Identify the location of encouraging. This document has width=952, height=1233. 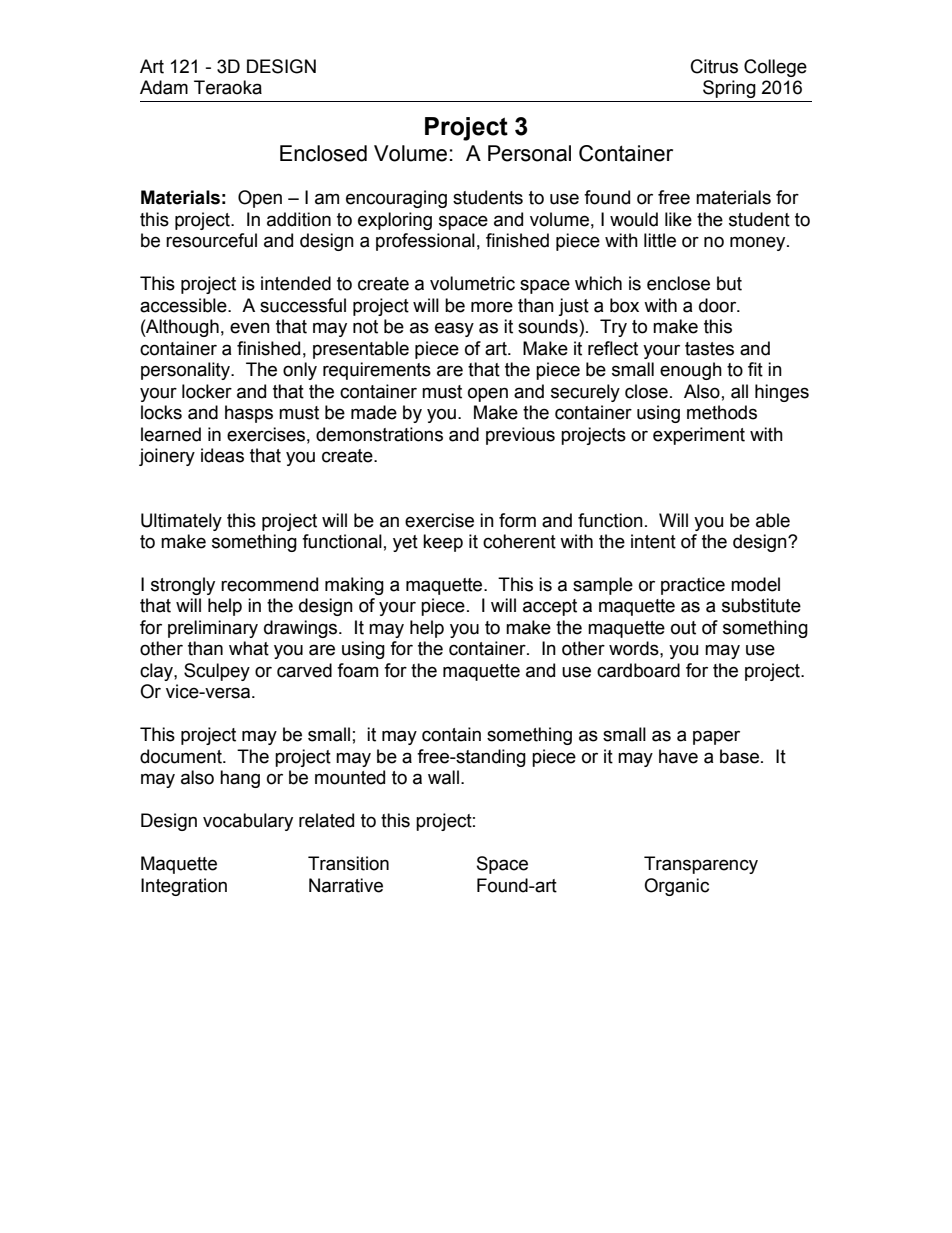
(396, 199).
